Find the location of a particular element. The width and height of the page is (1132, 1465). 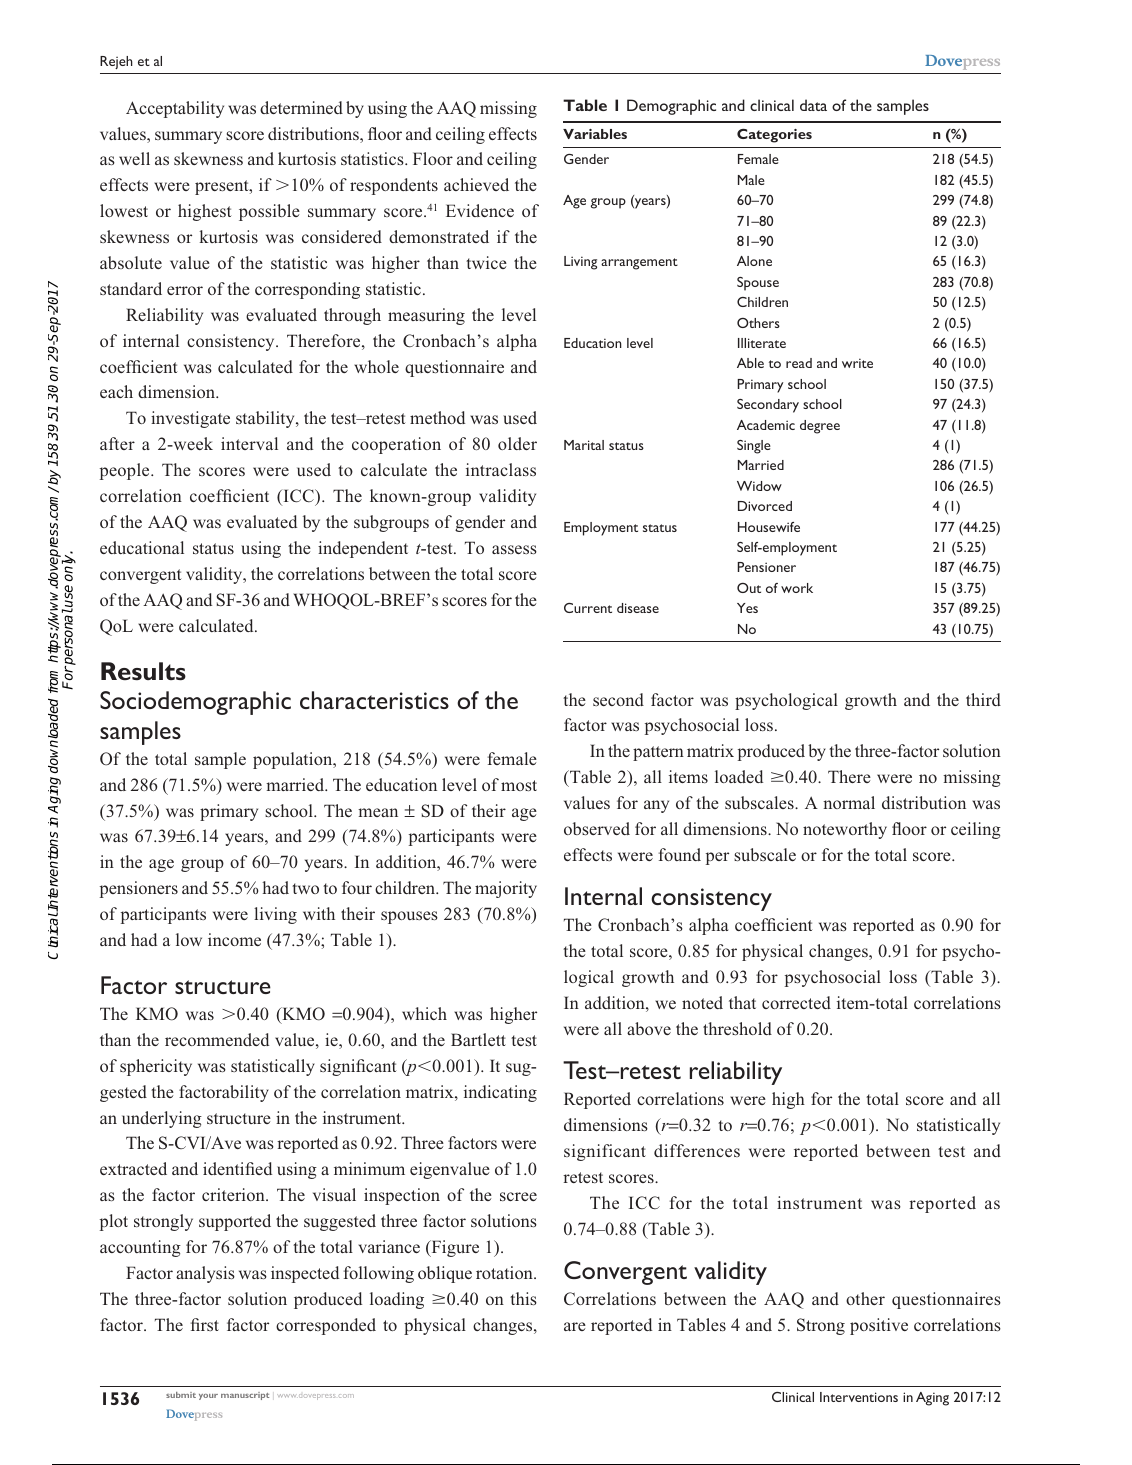

Results is located at coordinates (143, 671).
